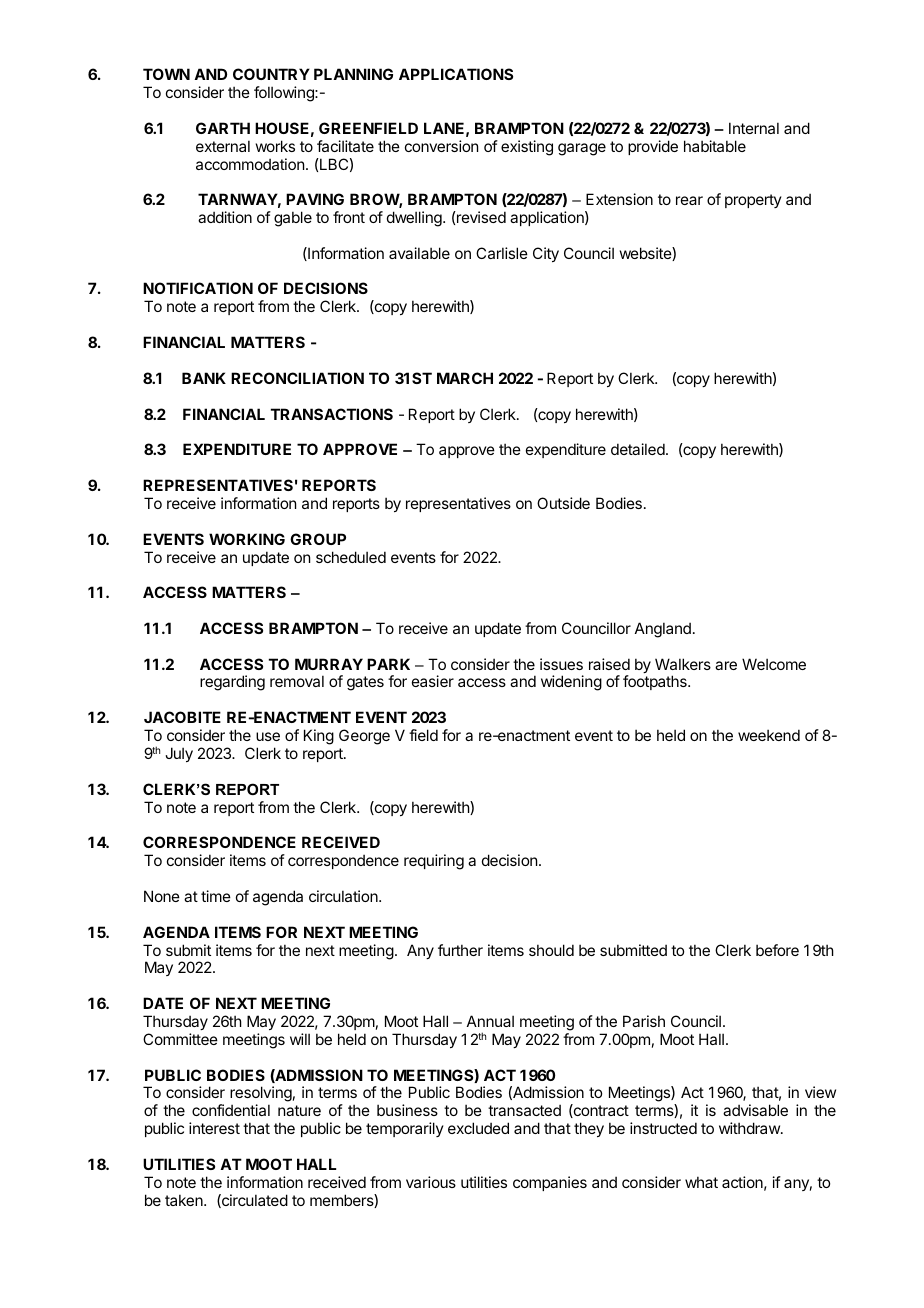  Describe the element at coordinates (638, 449) in the screenshot. I see `detailed` at that location.
